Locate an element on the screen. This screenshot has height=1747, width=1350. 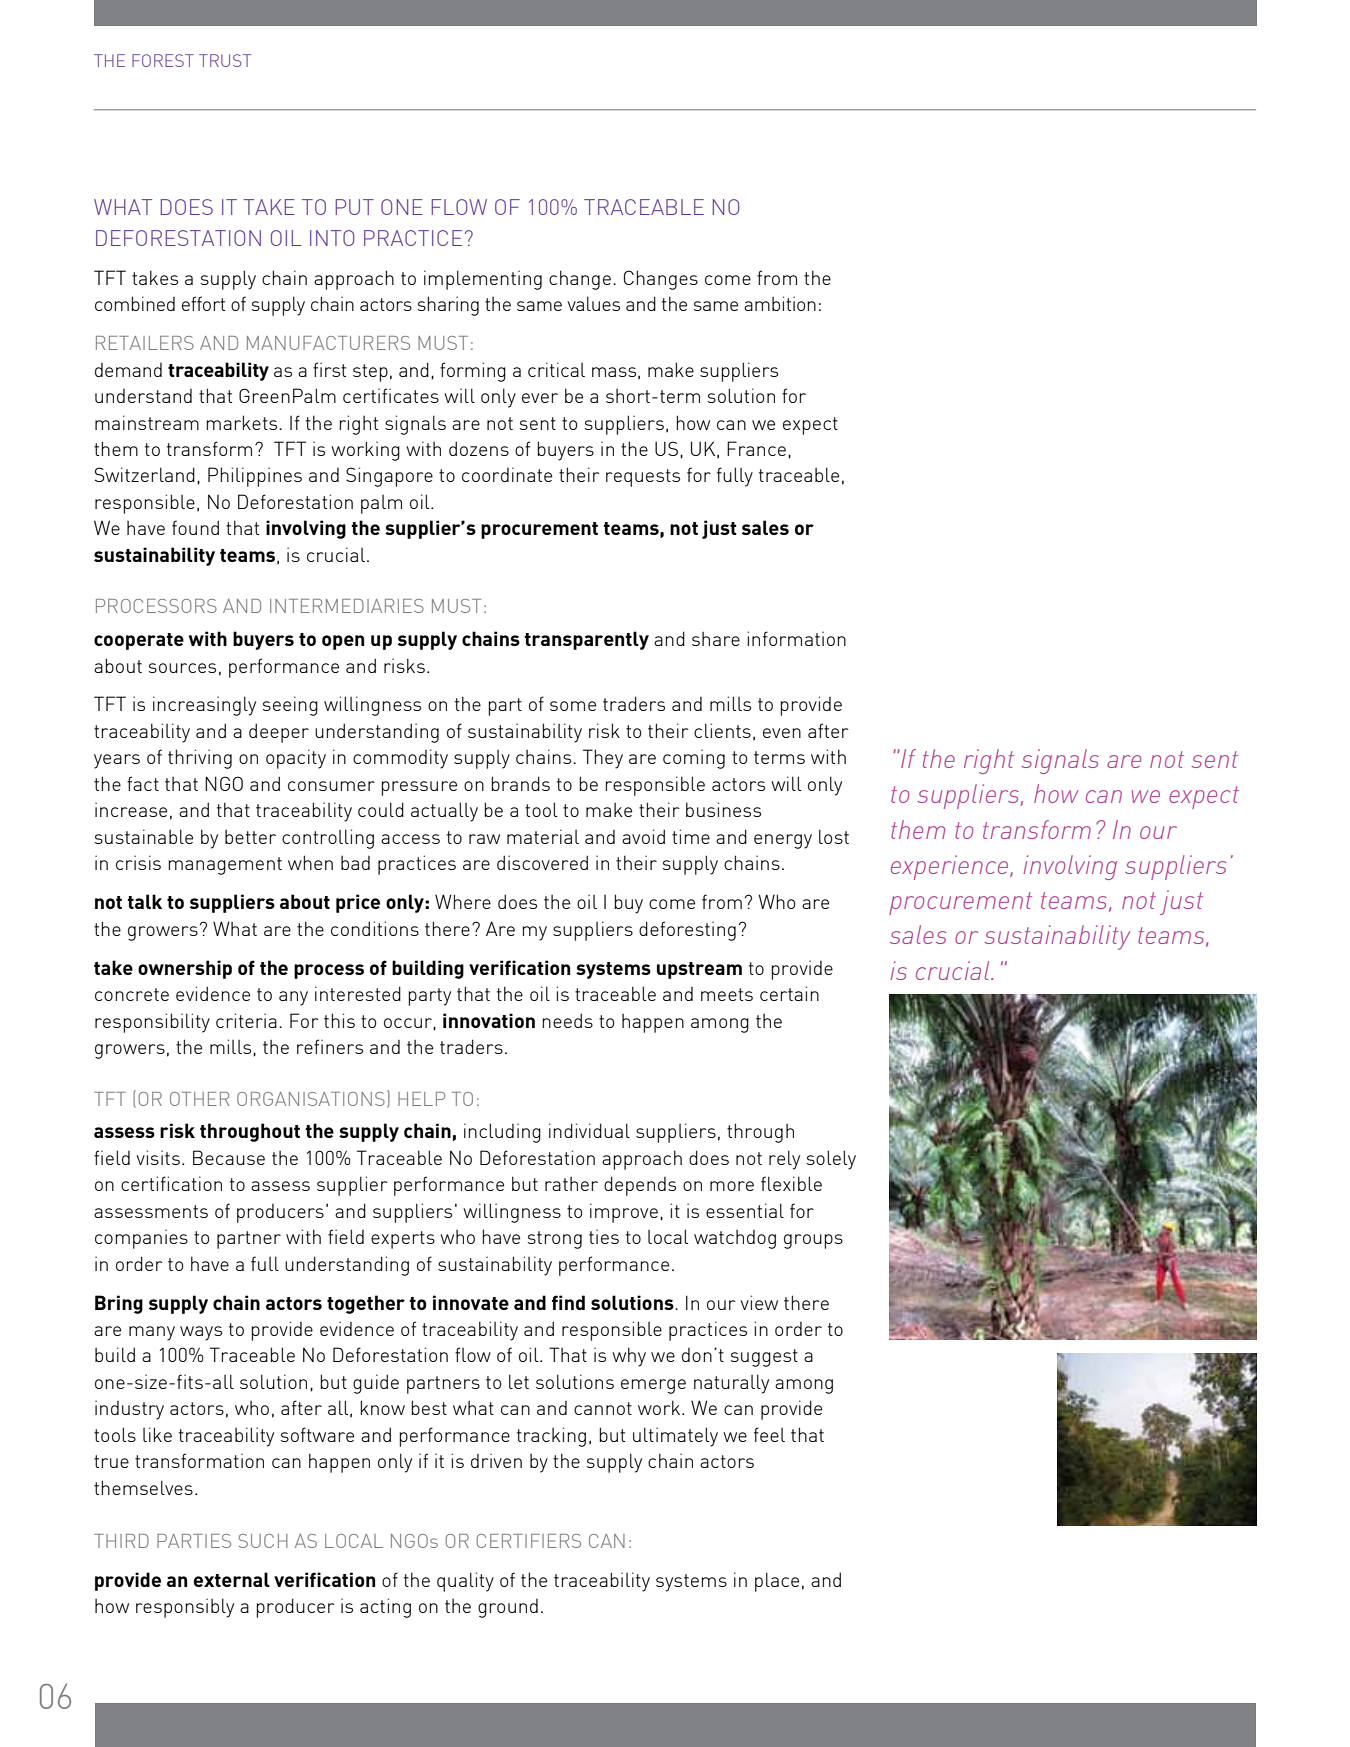
ambition is located at coordinates (780, 303).
